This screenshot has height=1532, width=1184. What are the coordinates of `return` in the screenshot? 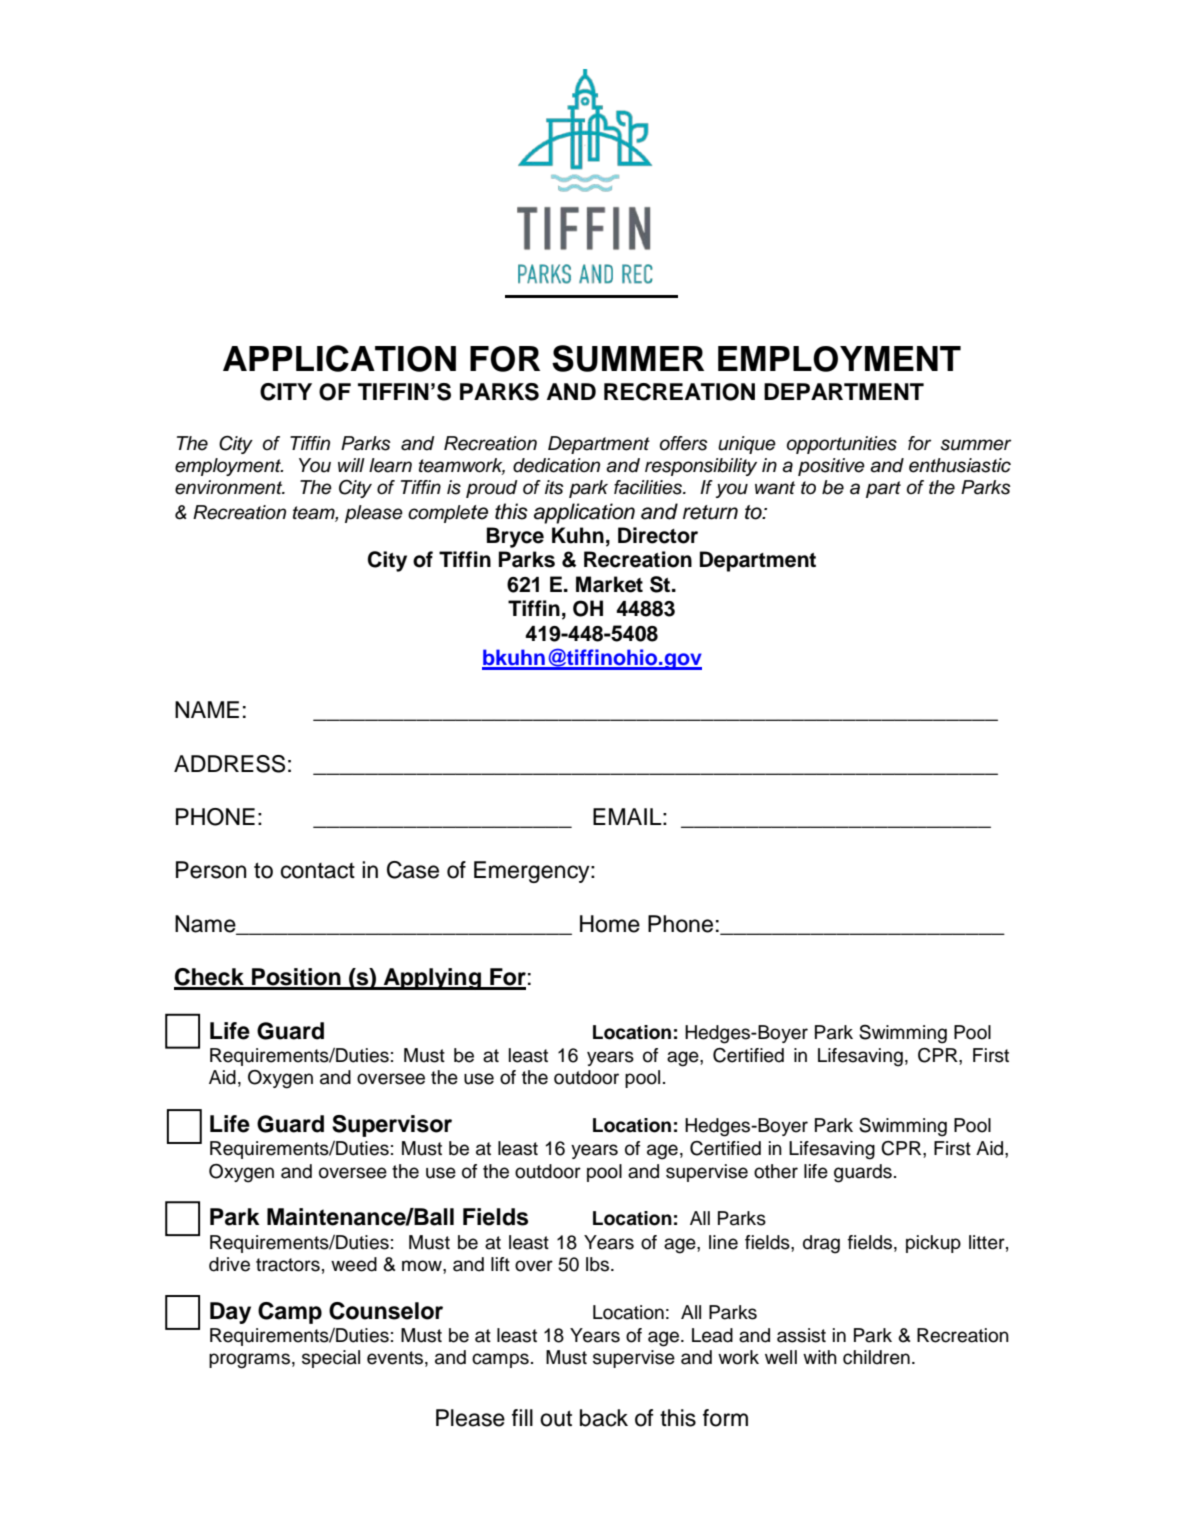 It's located at (710, 512).
